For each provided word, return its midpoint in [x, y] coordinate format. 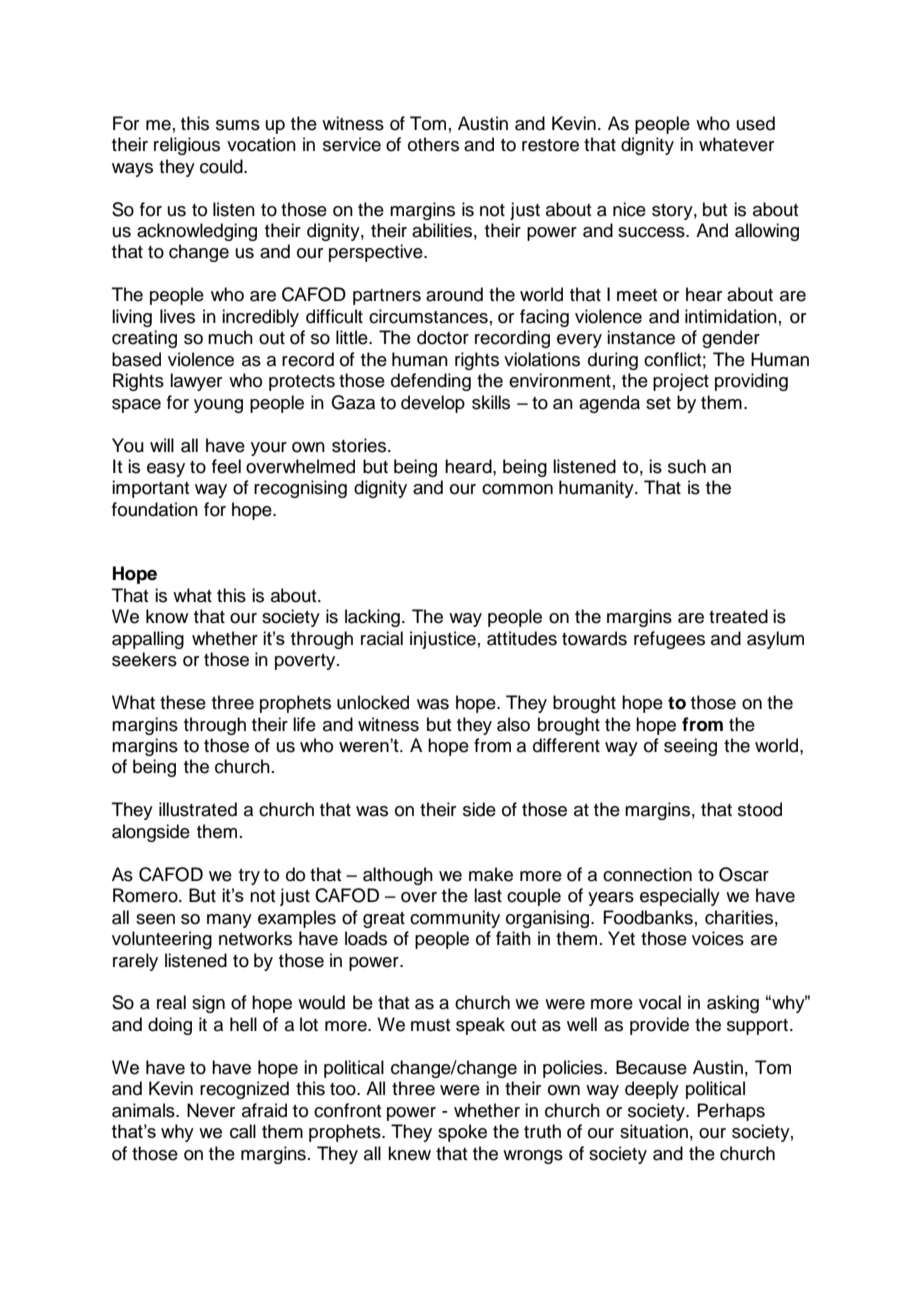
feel [226, 466]
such [687, 466]
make [491, 874]
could [222, 166]
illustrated [198, 809]
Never [211, 1110]
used [756, 123]
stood [760, 809]
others [433, 144]
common [517, 489]
